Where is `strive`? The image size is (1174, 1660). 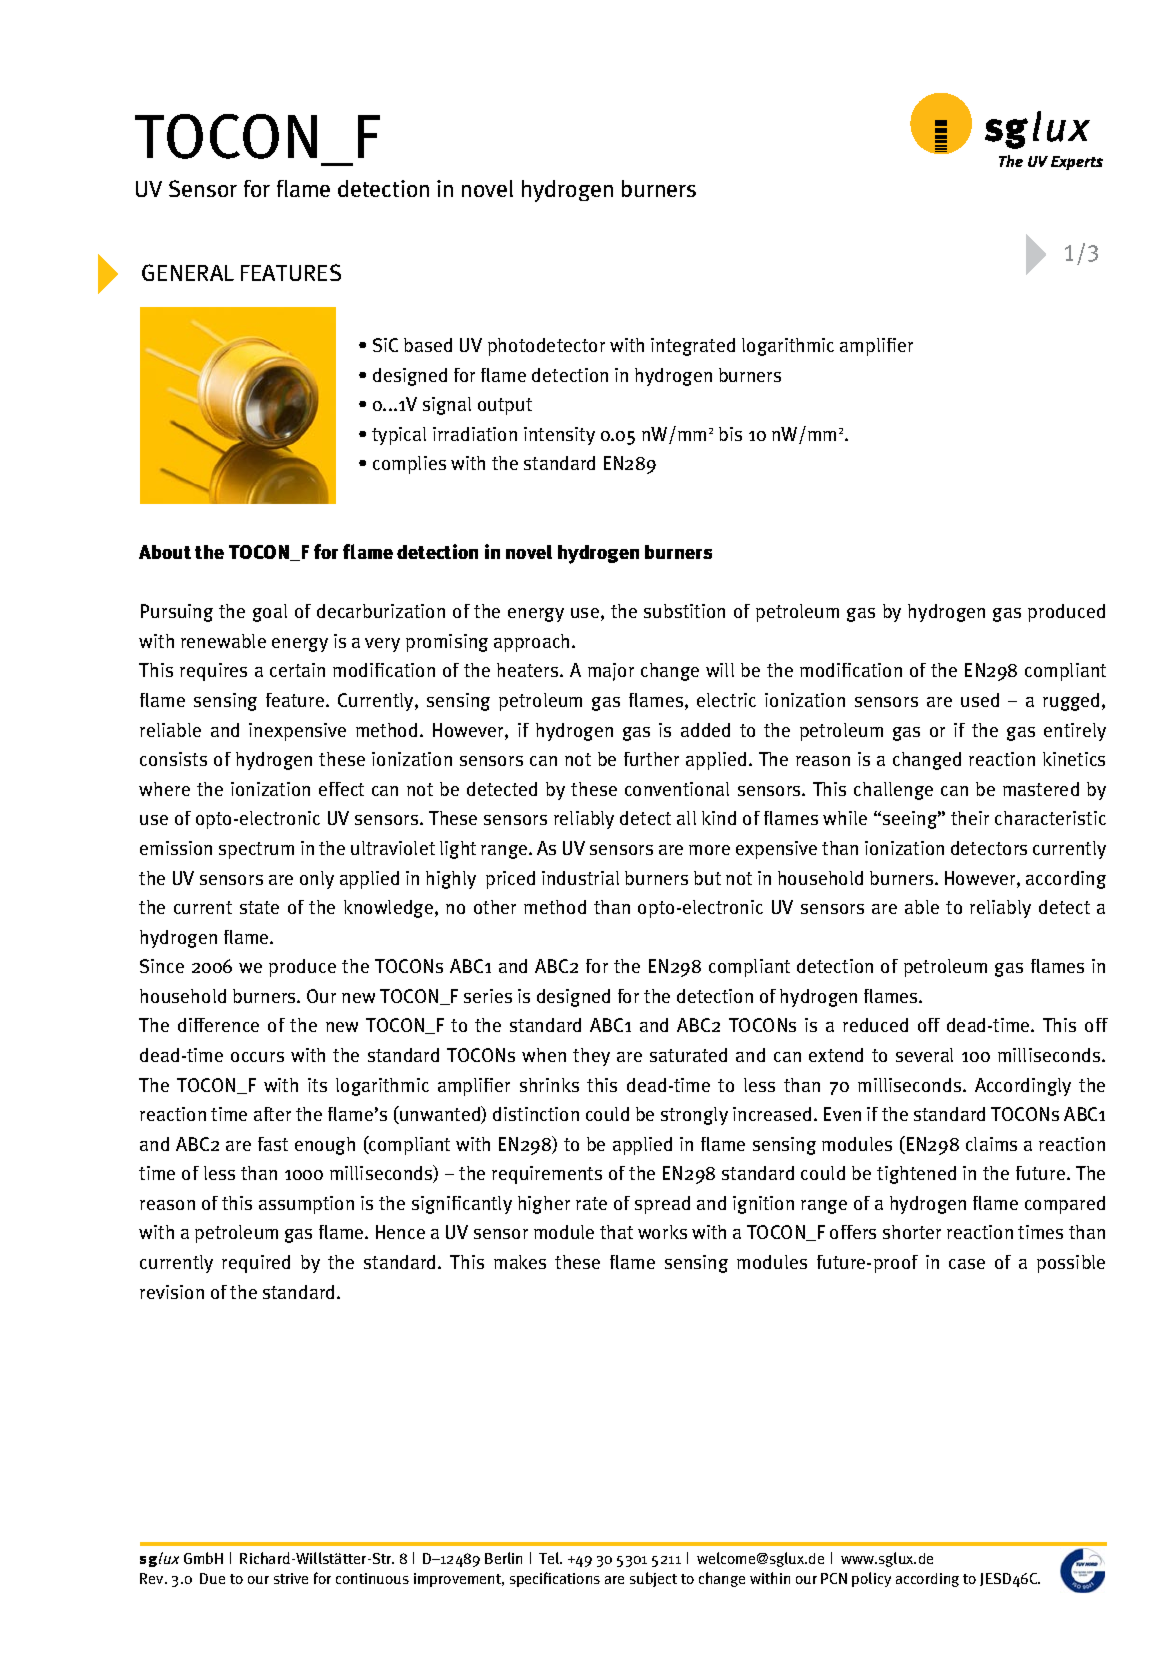
strive is located at coordinates (291, 1578).
